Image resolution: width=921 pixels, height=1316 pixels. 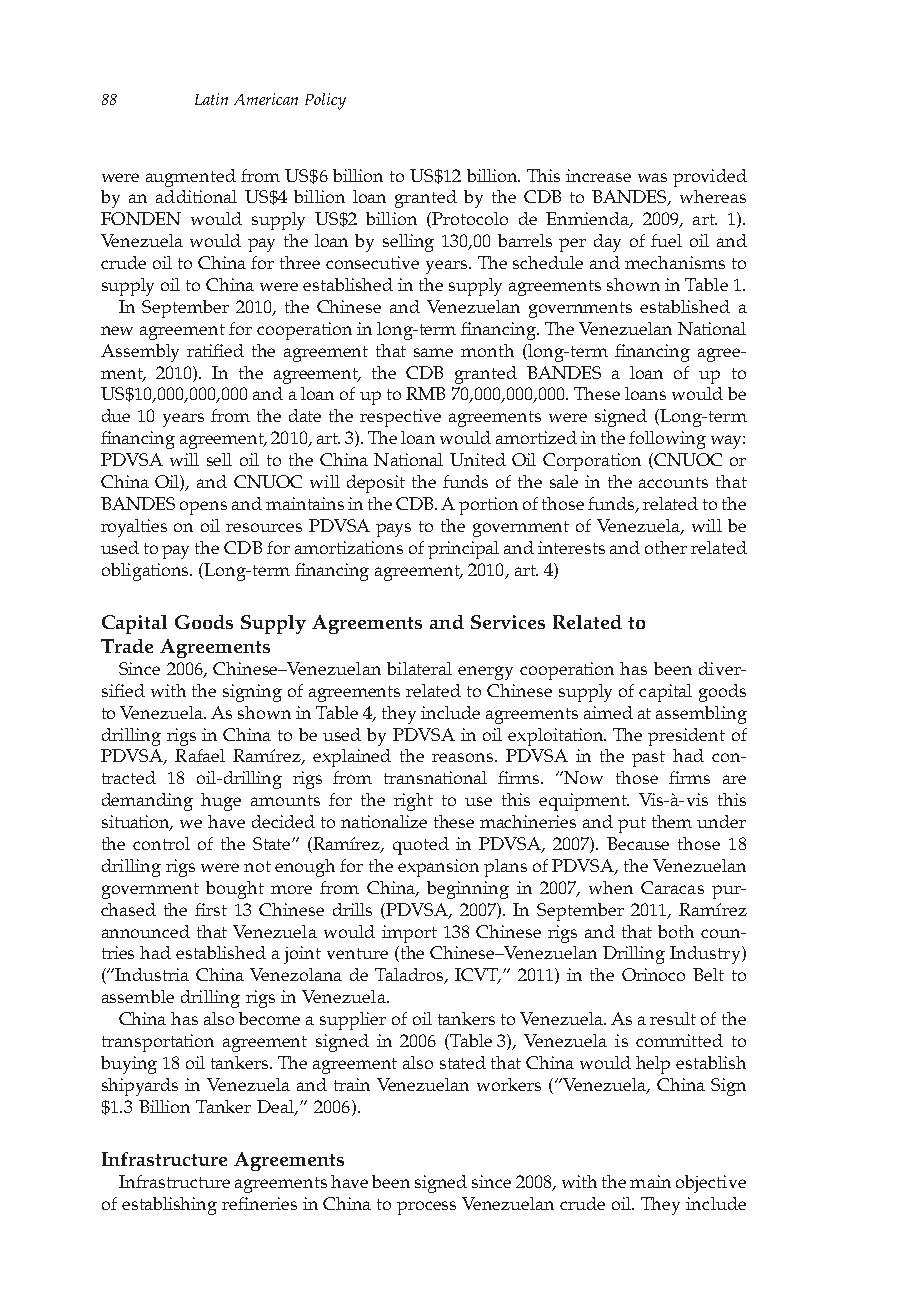 What do you see at coordinates (203, 508) in the screenshot?
I see `opens` at bounding box center [203, 508].
